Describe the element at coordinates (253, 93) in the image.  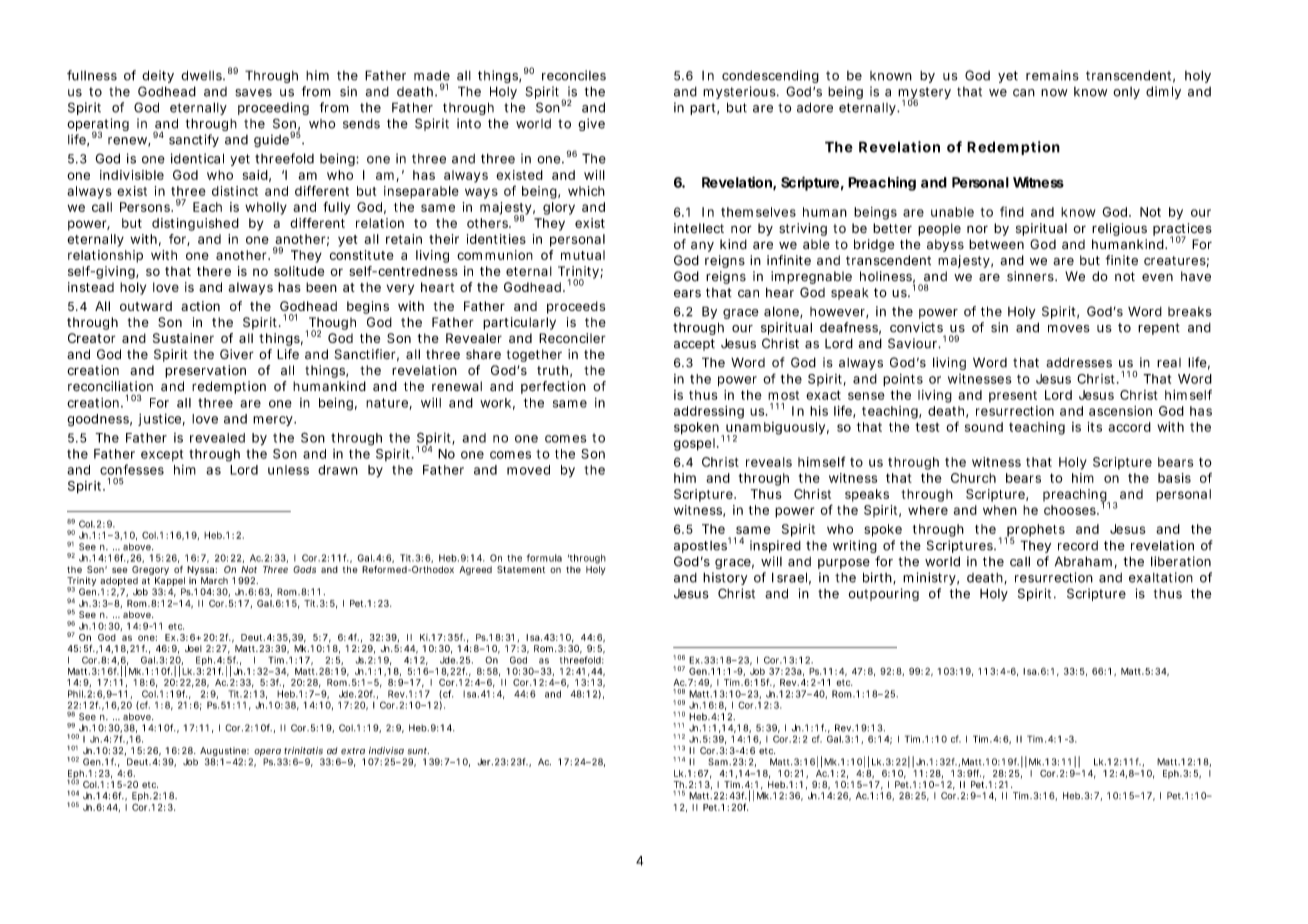
I see `saves` at that location.
